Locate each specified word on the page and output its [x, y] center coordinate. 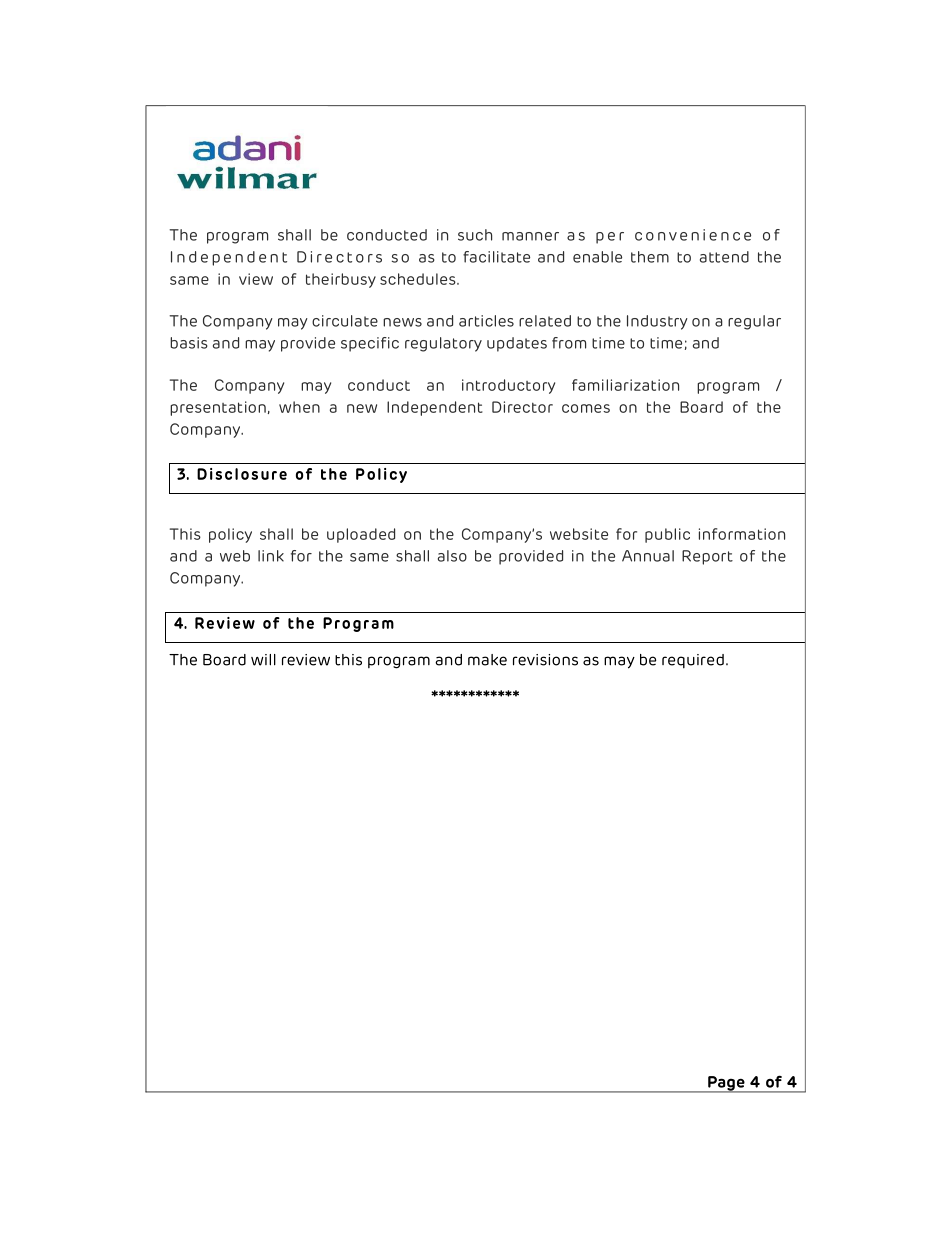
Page [726, 1084]
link [271, 556]
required [693, 661]
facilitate [496, 257]
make [487, 660]
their [323, 279]
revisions [545, 660]
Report [707, 557]
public [667, 535]
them [650, 257]
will [263, 660]
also [452, 556]
